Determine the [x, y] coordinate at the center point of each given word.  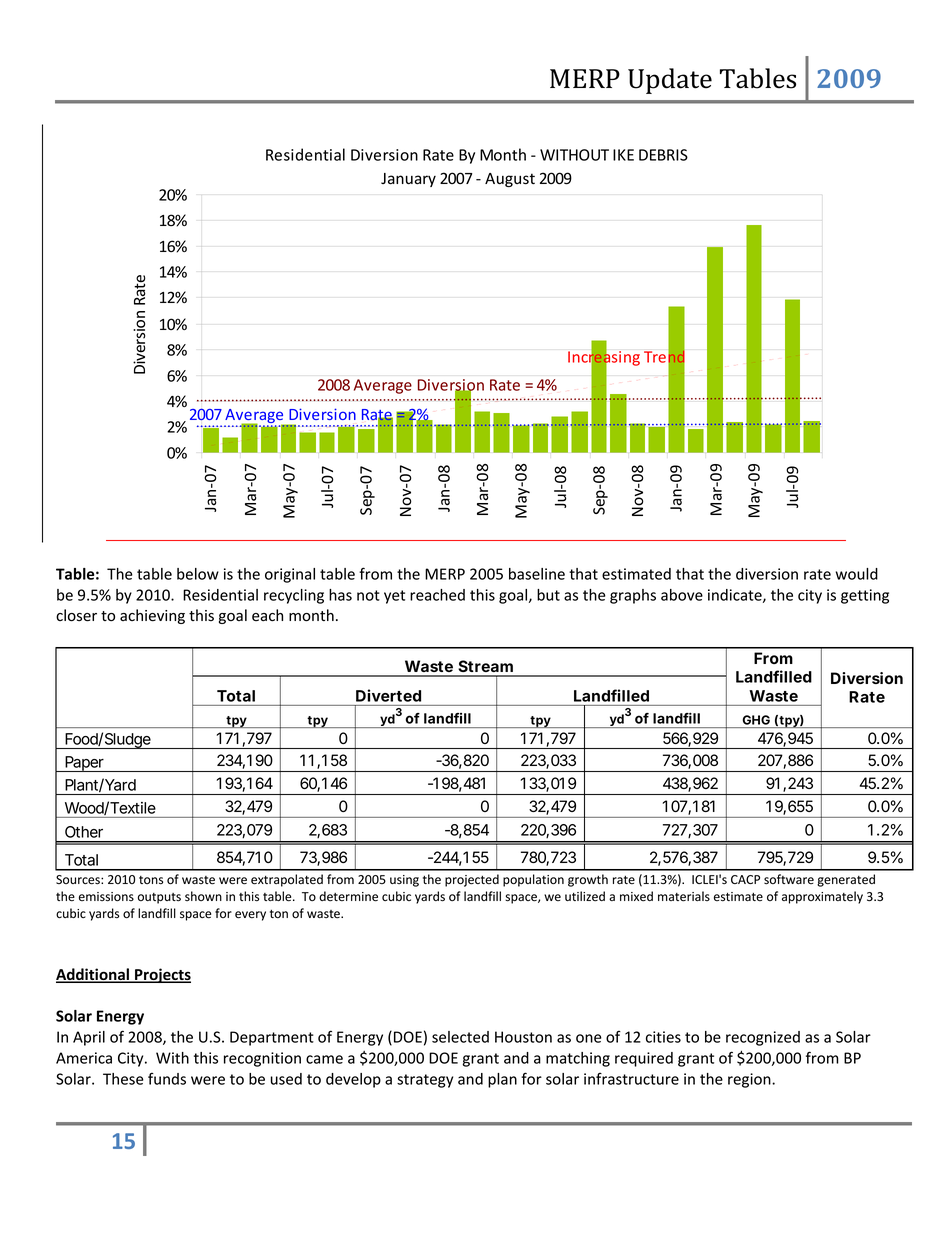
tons [151, 880]
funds [167, 1079]
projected [472, 880]
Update [670, 81]
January [408, 180]
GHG [756, 720]
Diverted [388, 695]
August [510, 180]
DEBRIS [663, 155]
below [198, 574]
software [789, 879]
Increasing [604, 358]
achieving [152, 616]
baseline [537, 574]
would [857, 574]
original [290, 575]
